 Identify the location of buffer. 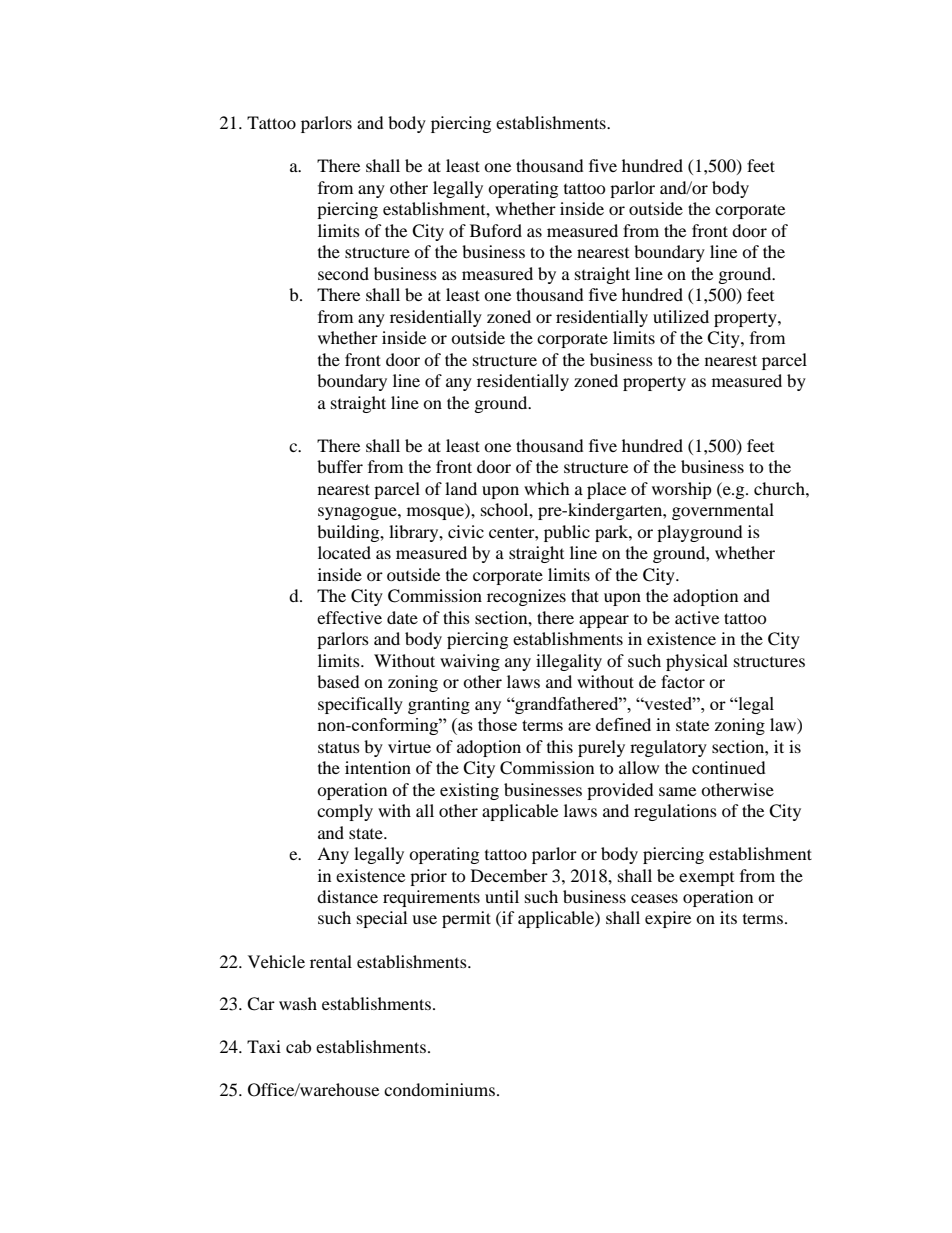
(340, 466).
